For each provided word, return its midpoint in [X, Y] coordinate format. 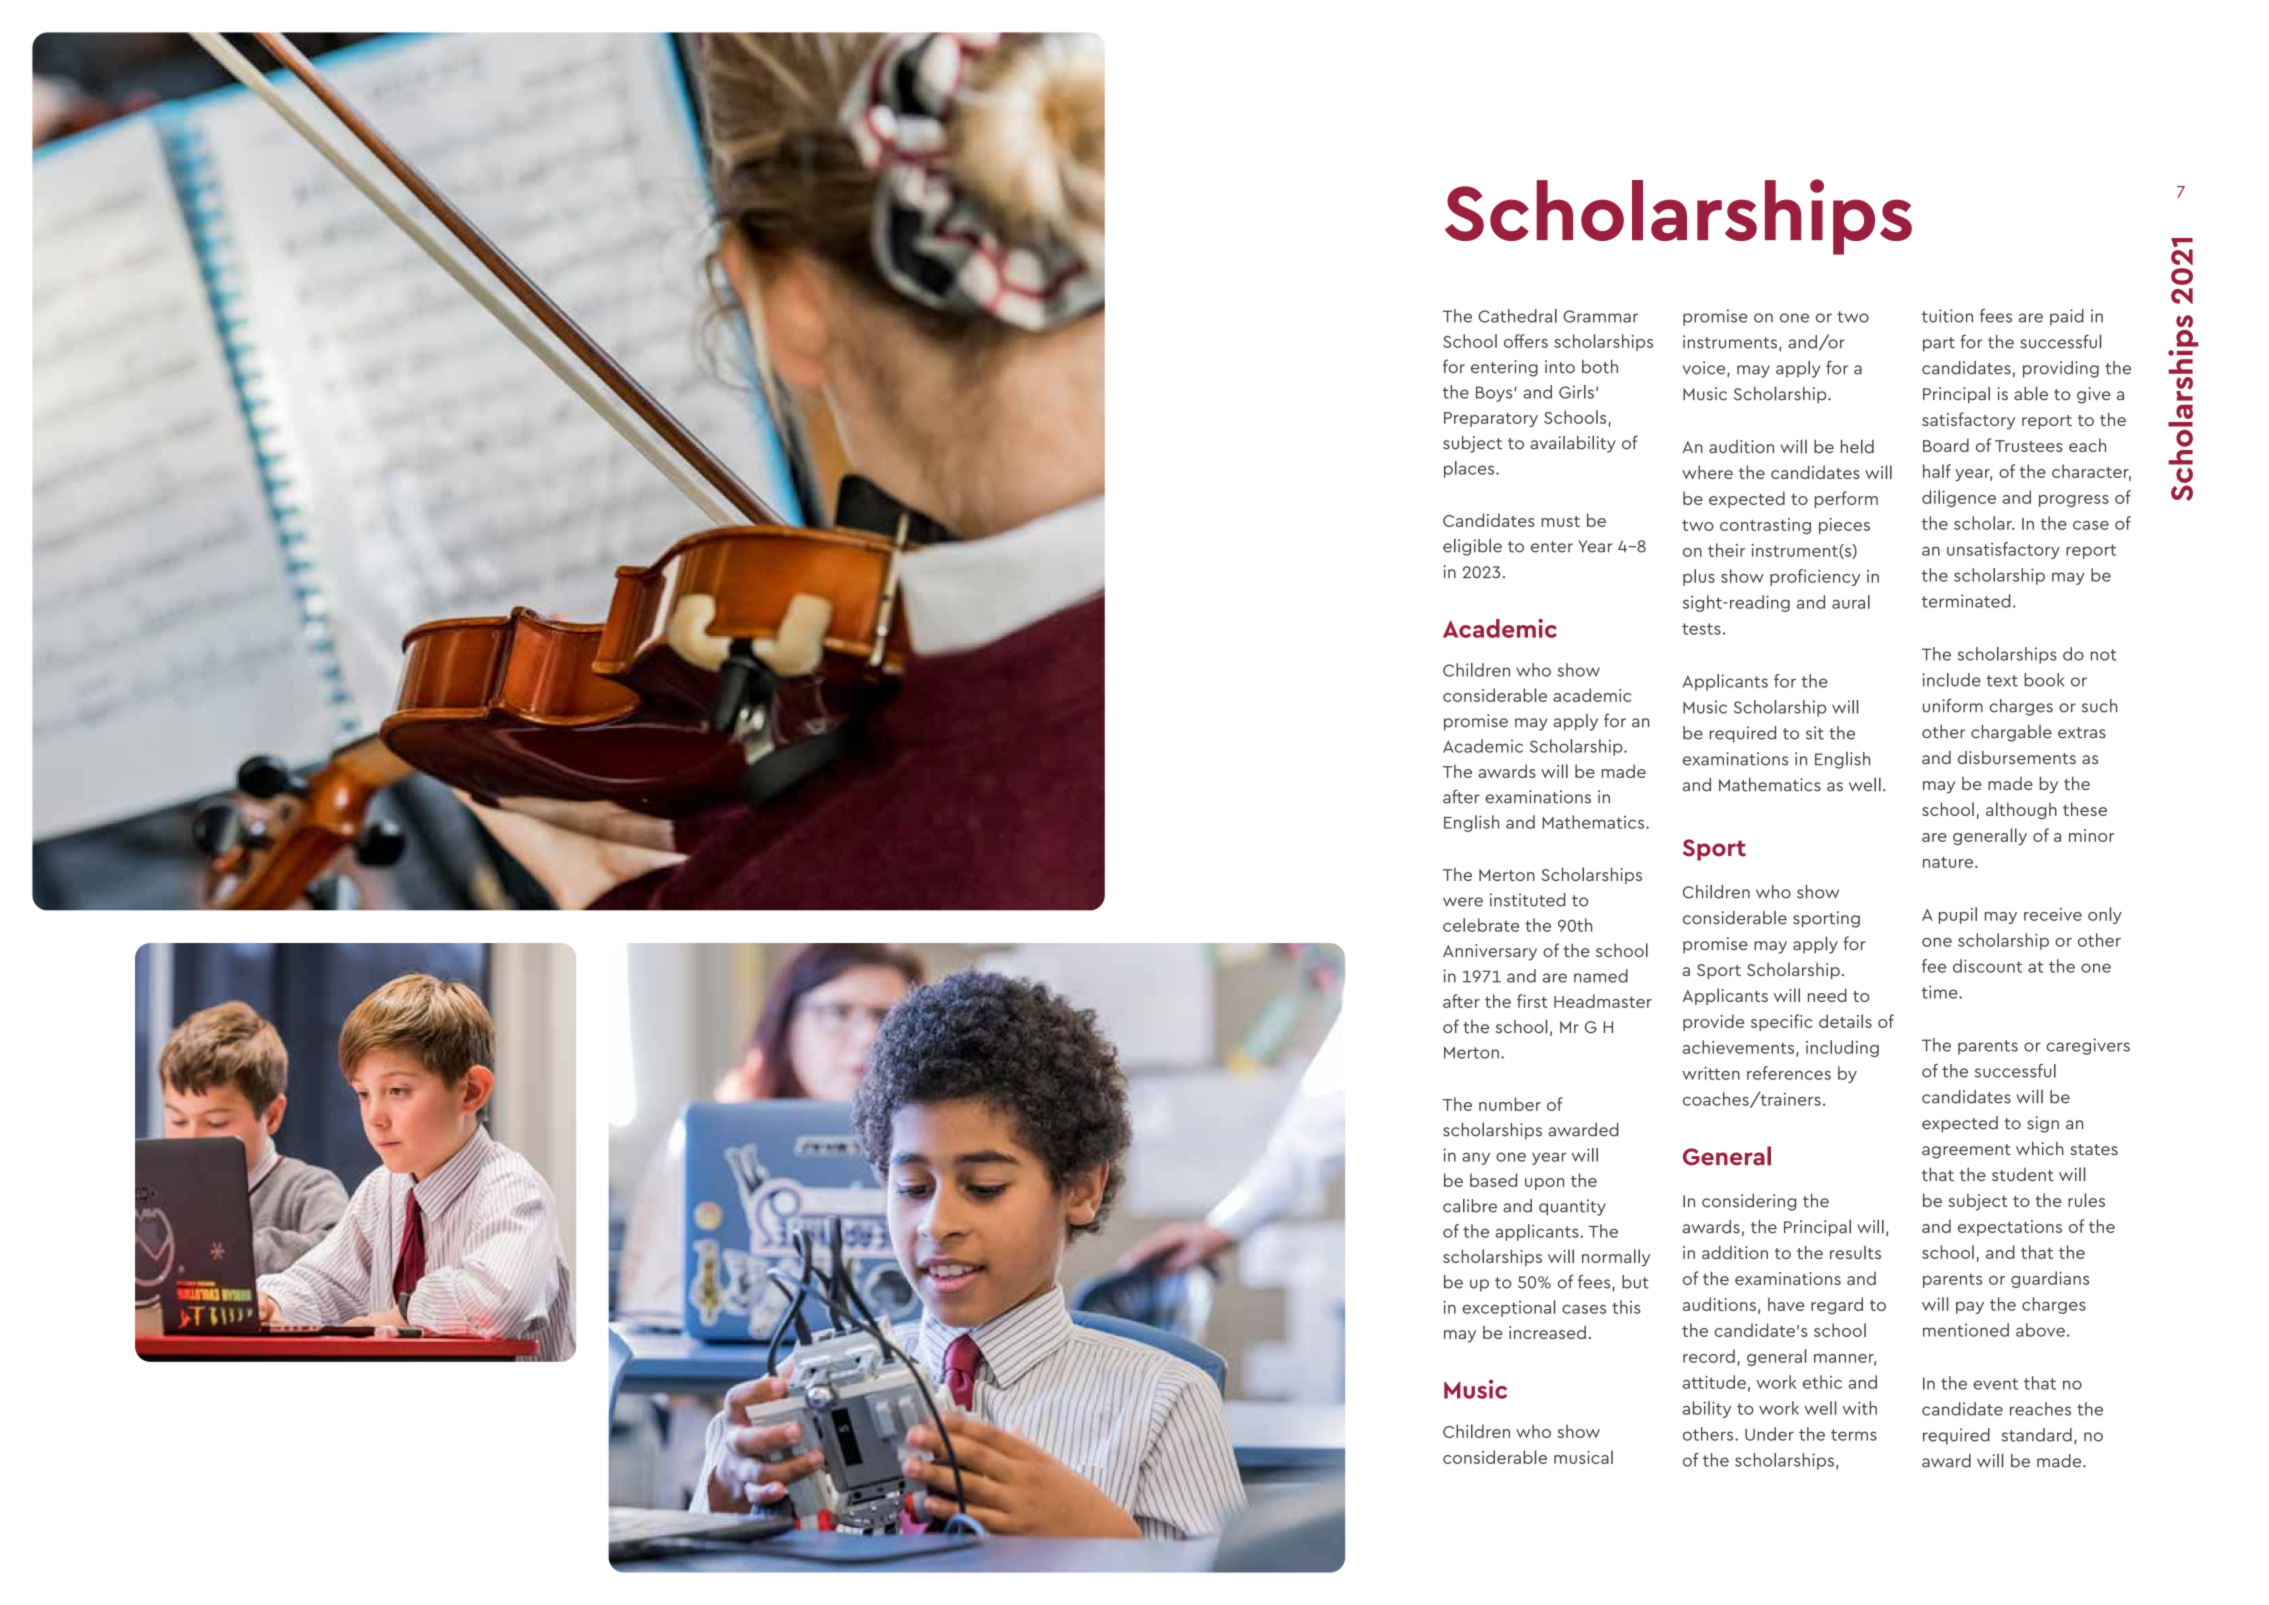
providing [2061, 369]
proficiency [1815, 577]
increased [1547, 1332]
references [1789, 1073]
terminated [1966, 601]
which [2040, 1148]
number [1510, 1104]
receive [2053, 914]
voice [1705, 369]
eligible [1472, 547]
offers [1526, 341]
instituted [1527, 900]
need [1827, 995]
